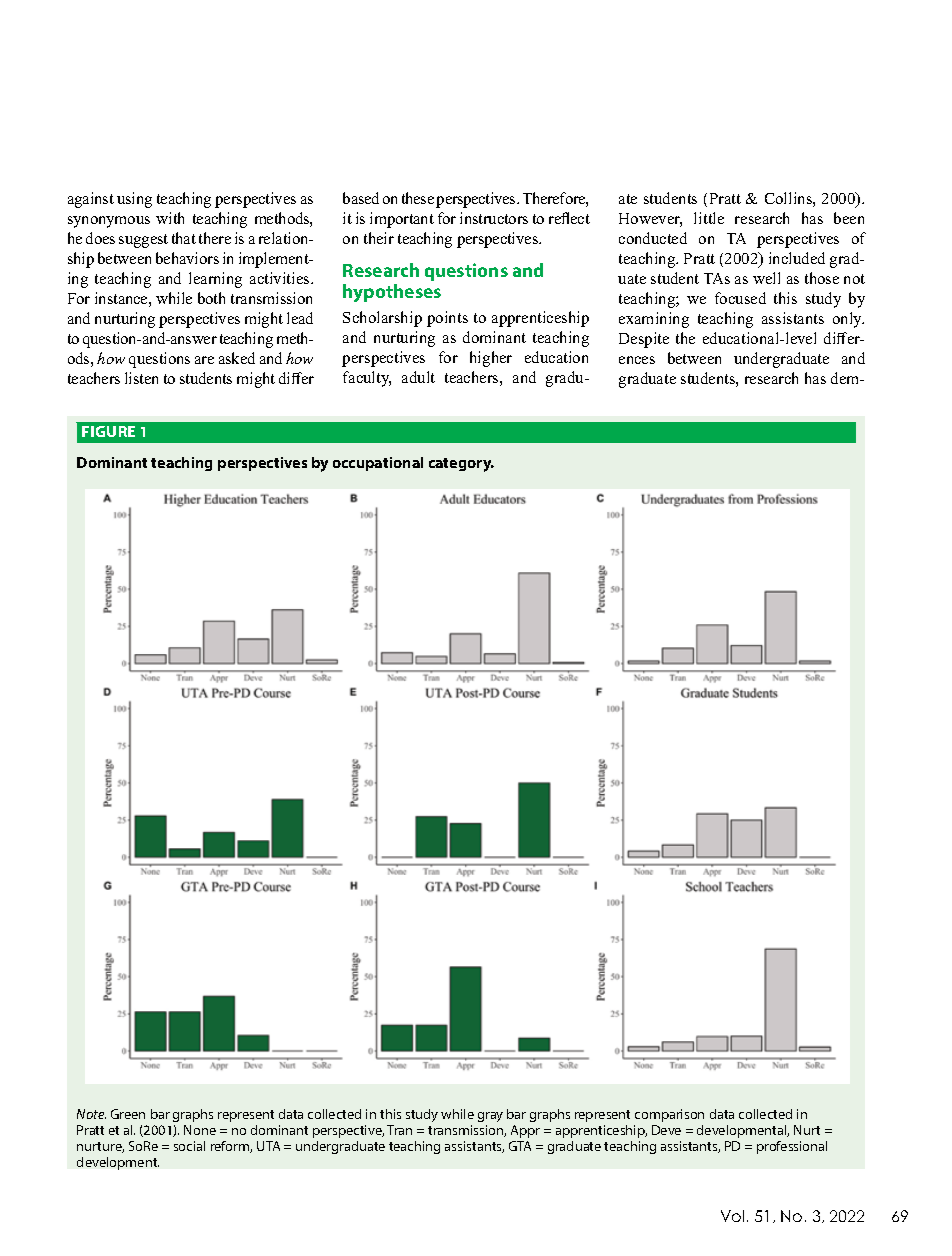  What do you see at coordinates (732, 1216) in the page?
I see `Vol` at bounding box center [732, 1216].
